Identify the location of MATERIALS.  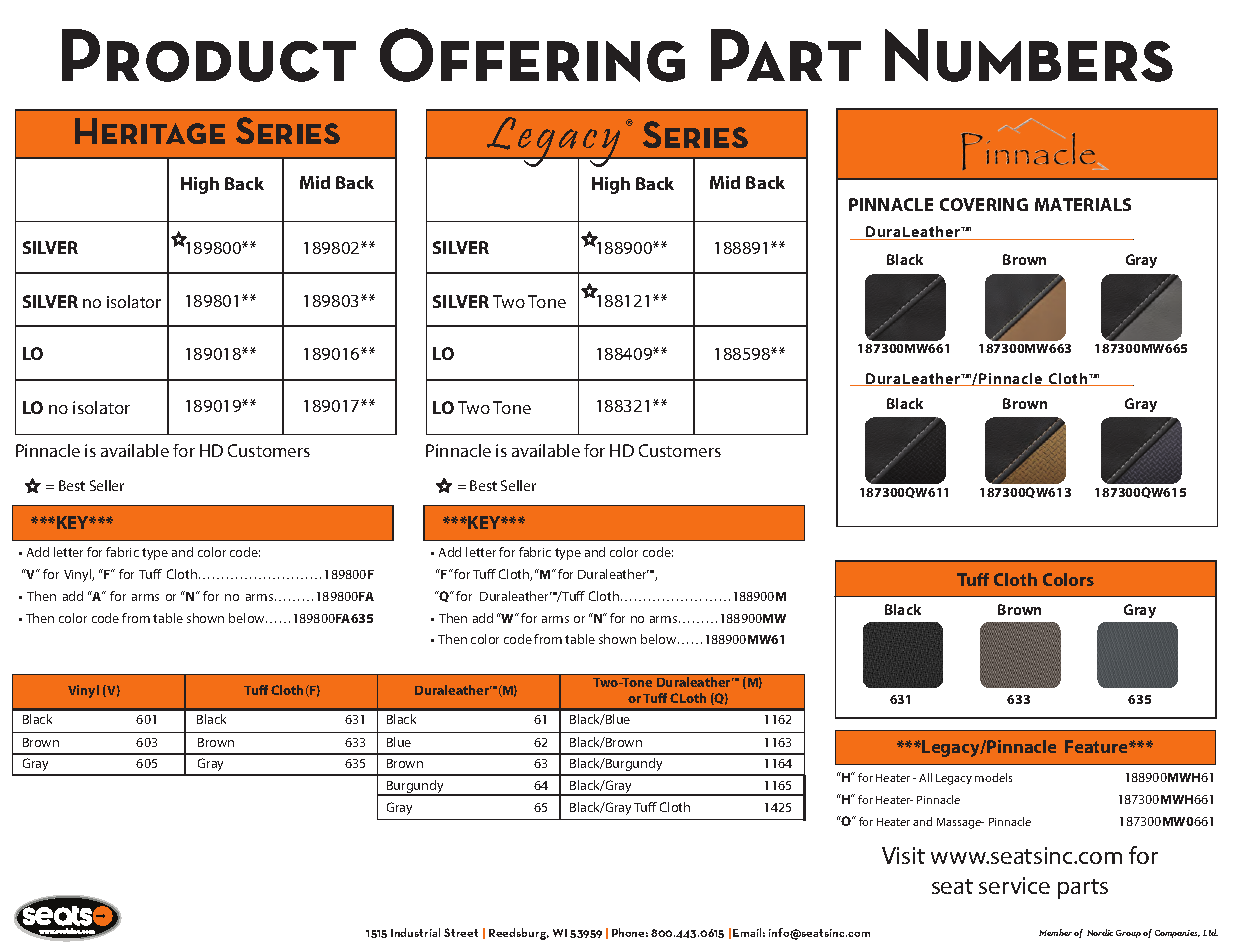
(1083, 204).
